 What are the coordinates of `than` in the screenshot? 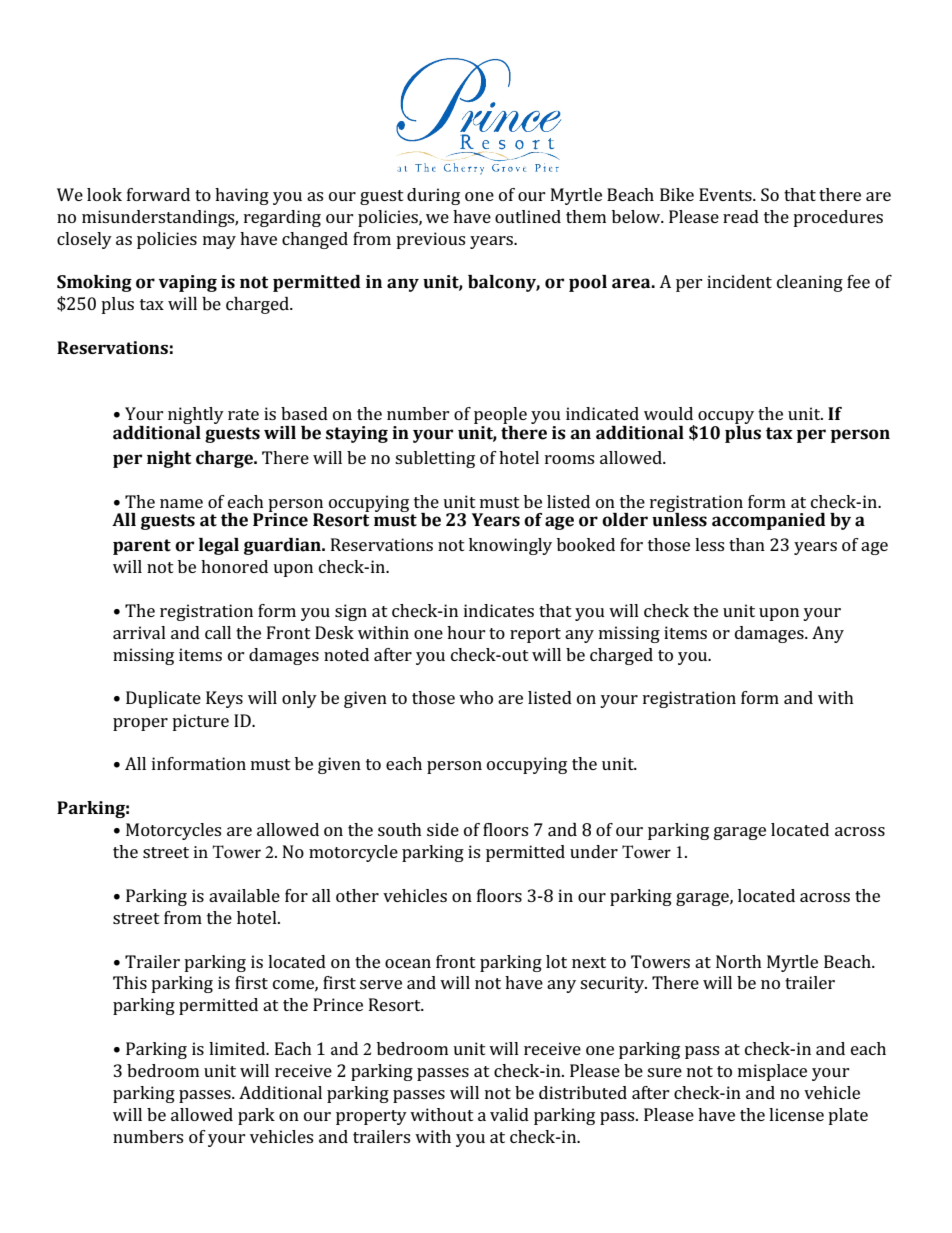 It's located at (747, 544).
